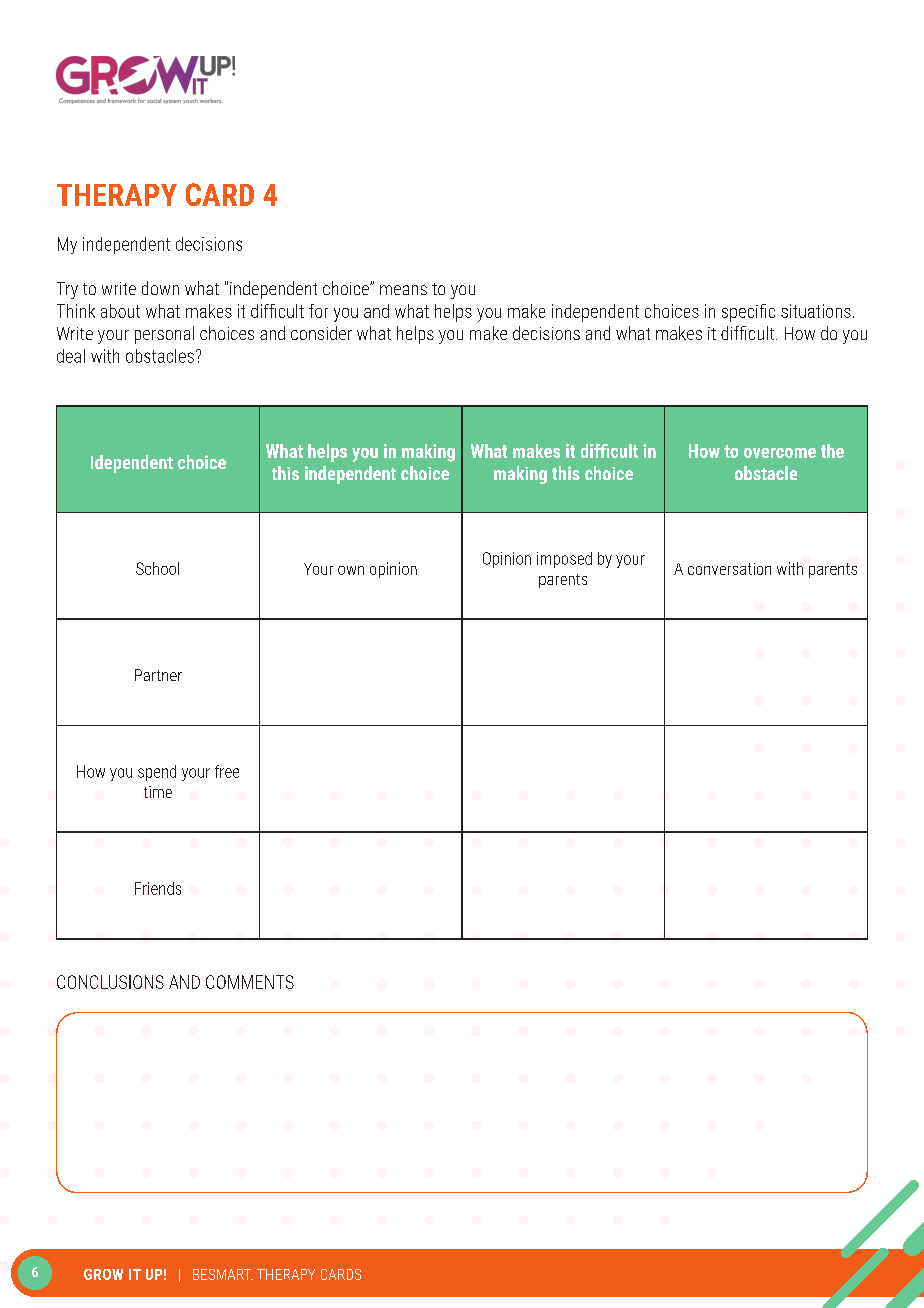  What do you see at coordinates (157, 773) in the document?
I see `spend` at bounding box center [157, 773].
